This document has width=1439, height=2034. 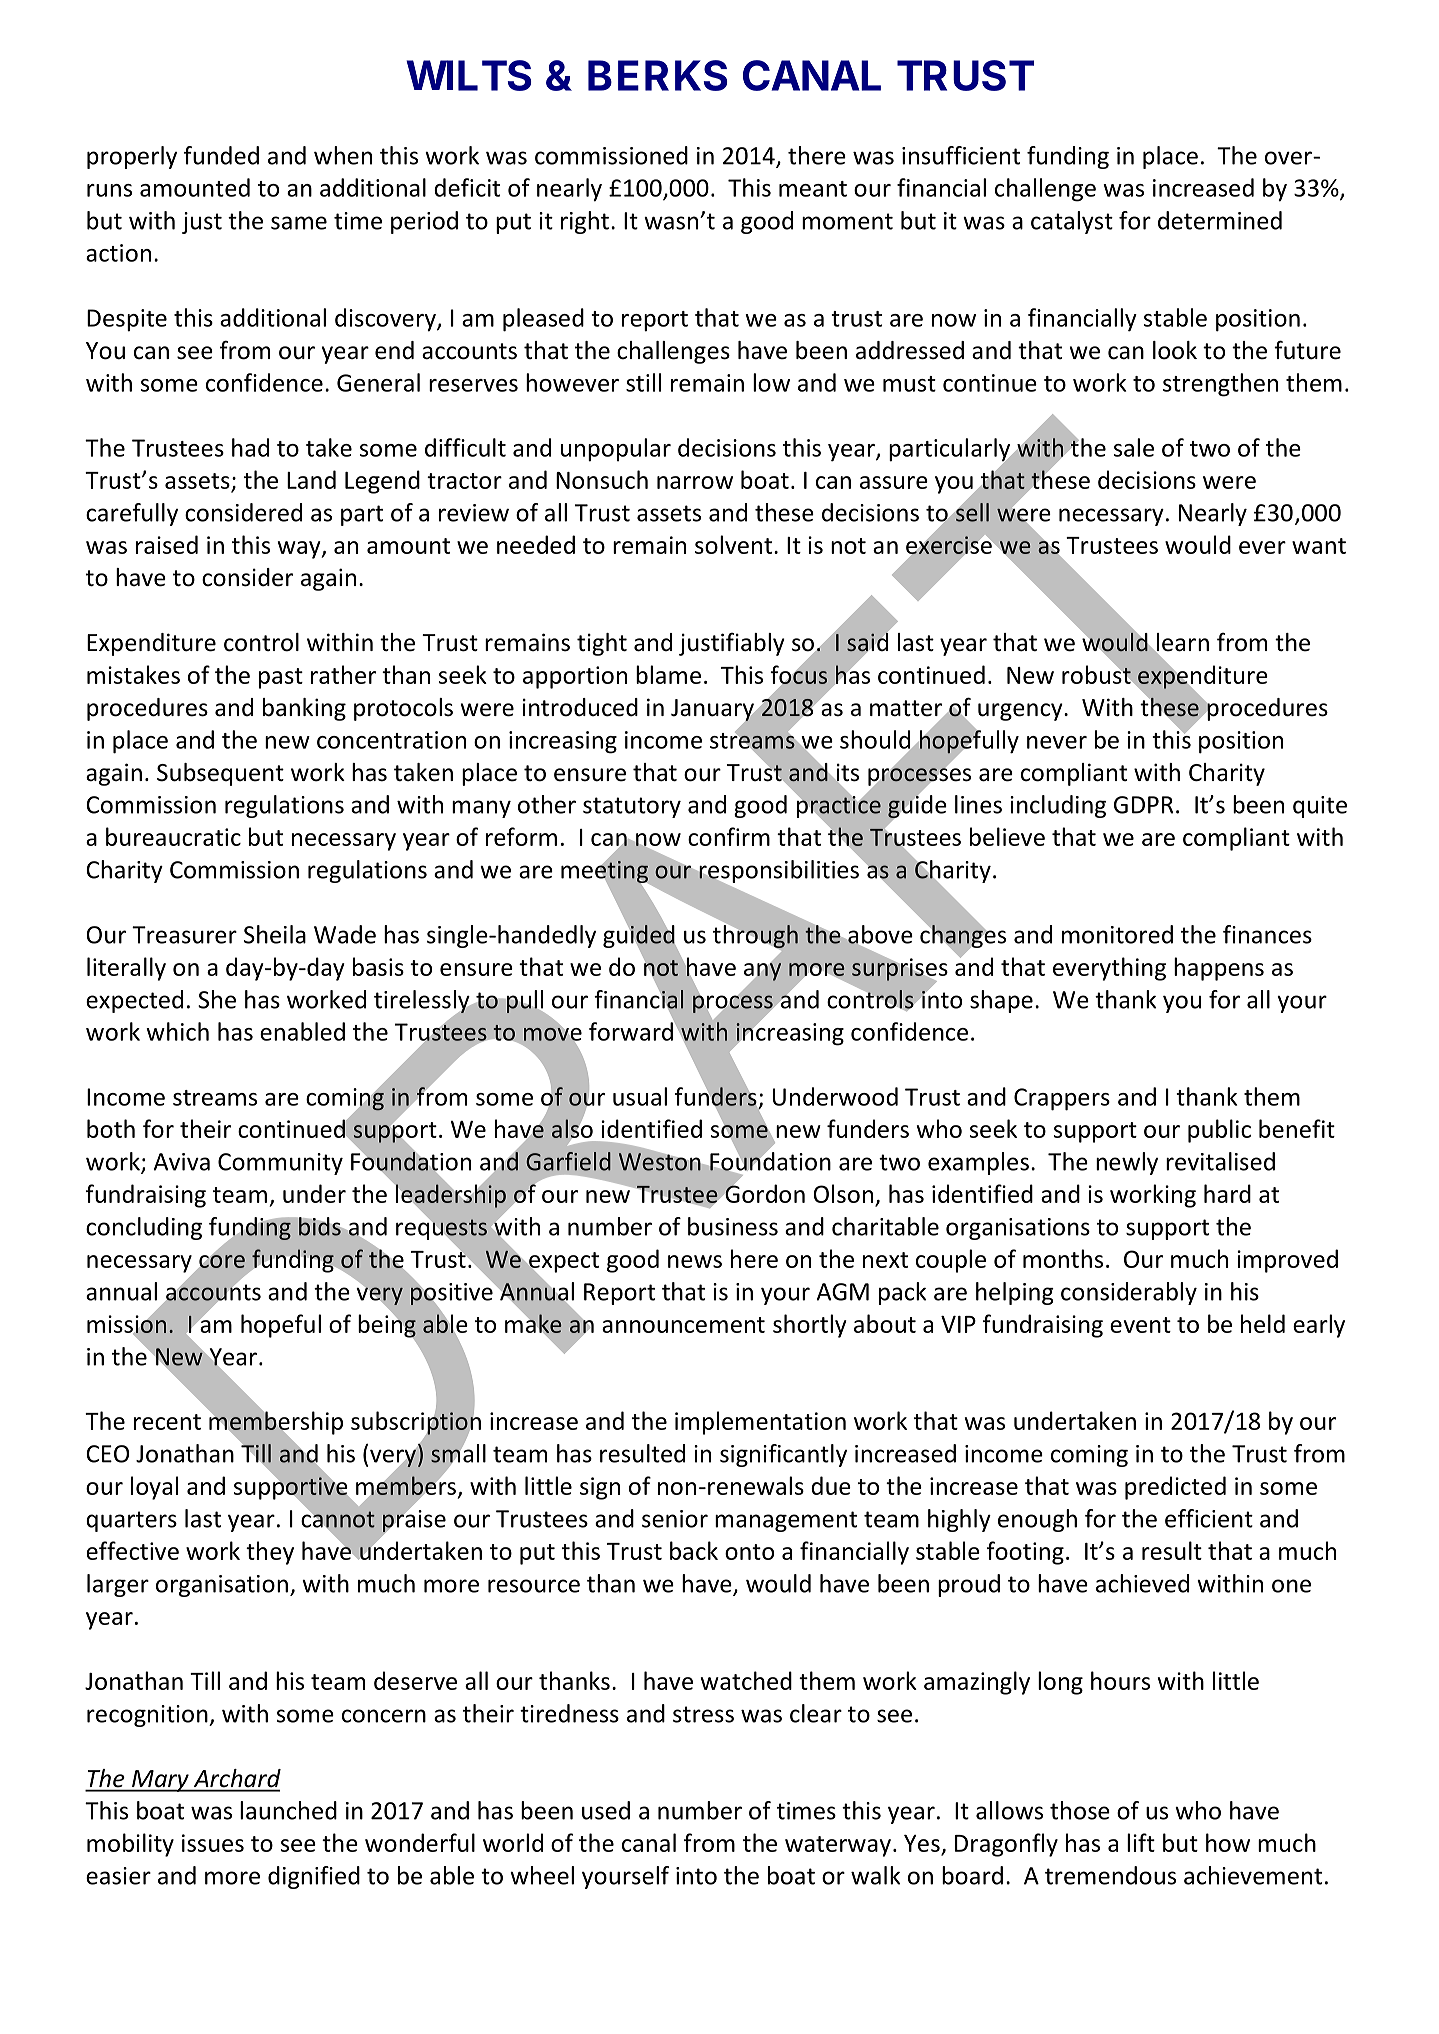 What do you see at coordinates (632, 1030) in the document?
I see `forward` at bounding box center [632, 1030].
